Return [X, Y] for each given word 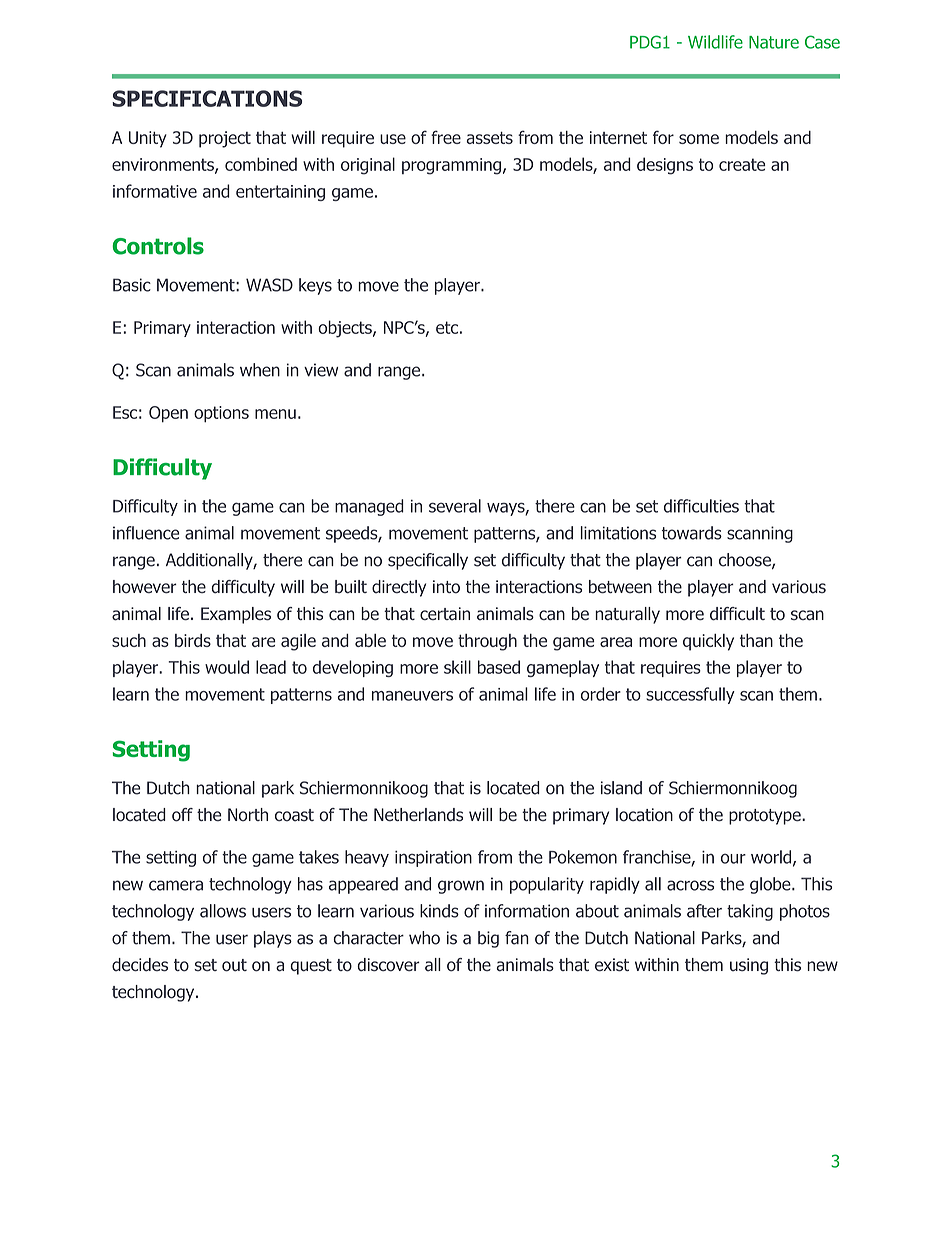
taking [750, 912]
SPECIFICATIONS [207, 98]
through [487, 642]
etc [447, 327]
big [488, 939]
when [260, 370]
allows [223, 911]
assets [489, 138]
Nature [774, 42]
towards [692, 533]
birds [193, 640]
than [756, 640]
